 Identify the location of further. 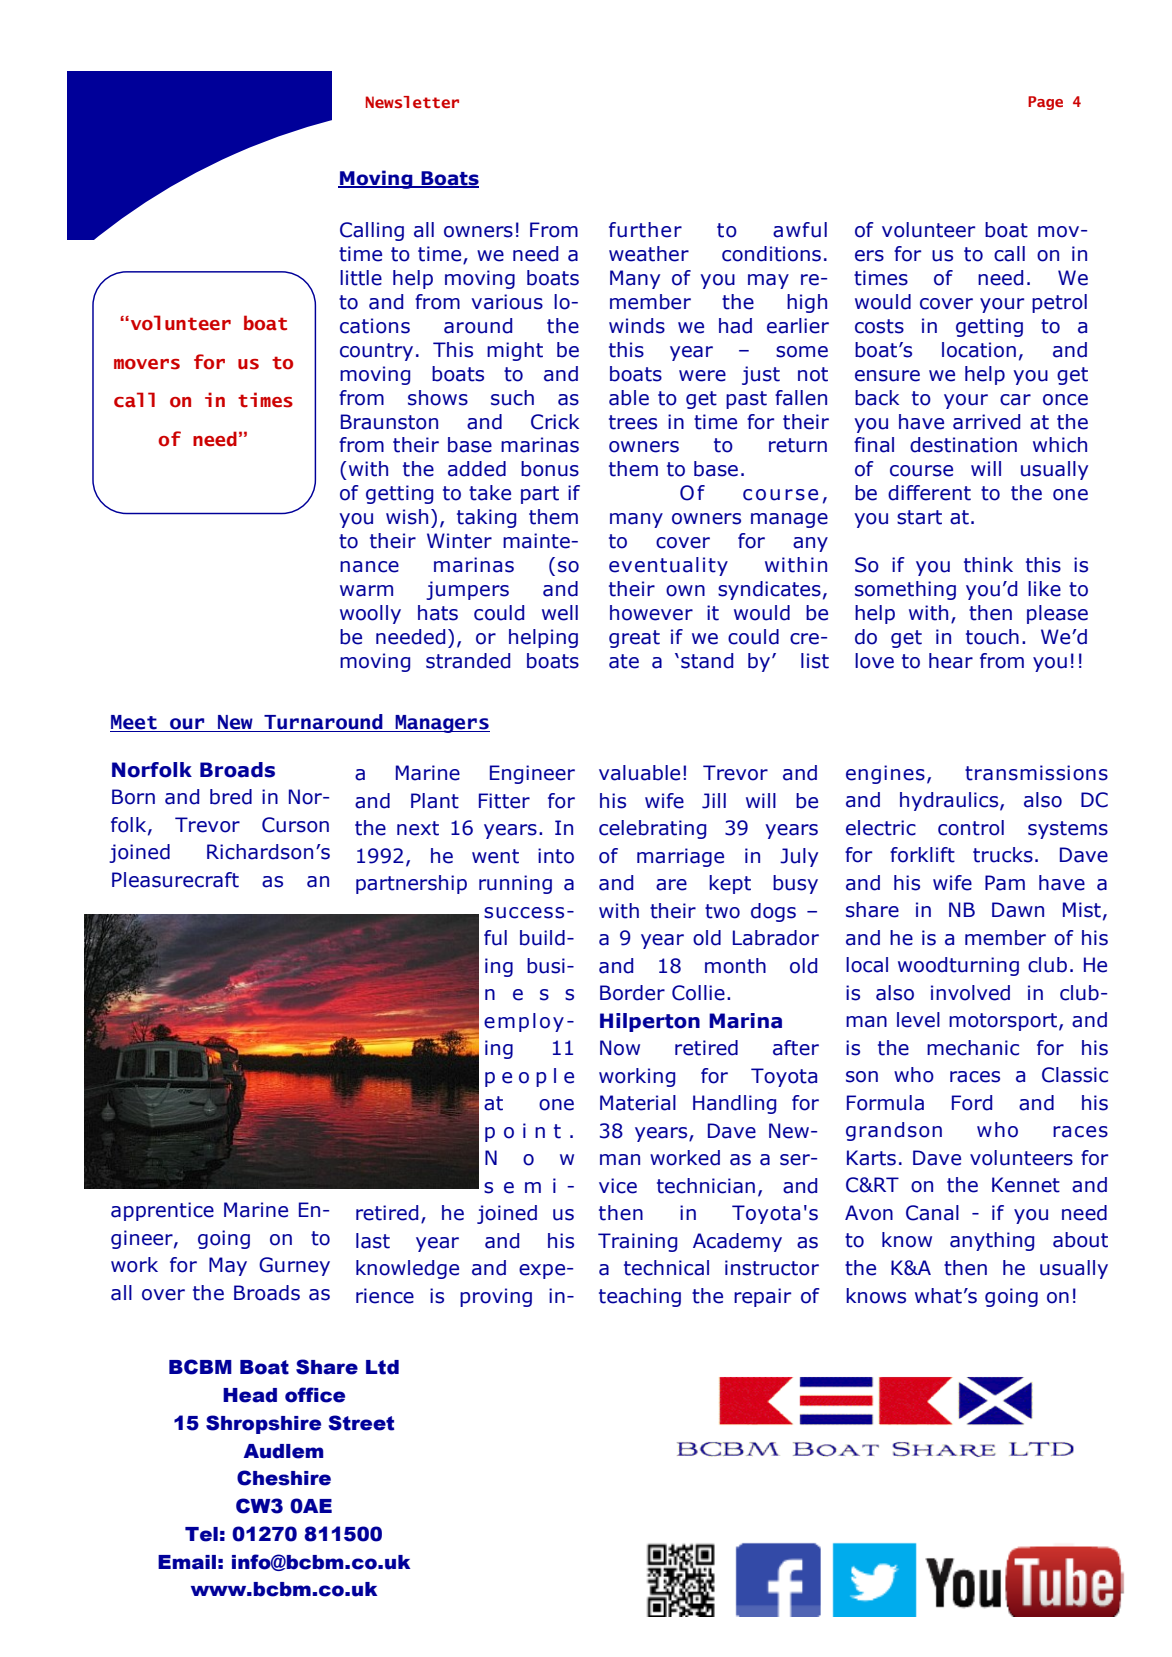
(645, 230).
